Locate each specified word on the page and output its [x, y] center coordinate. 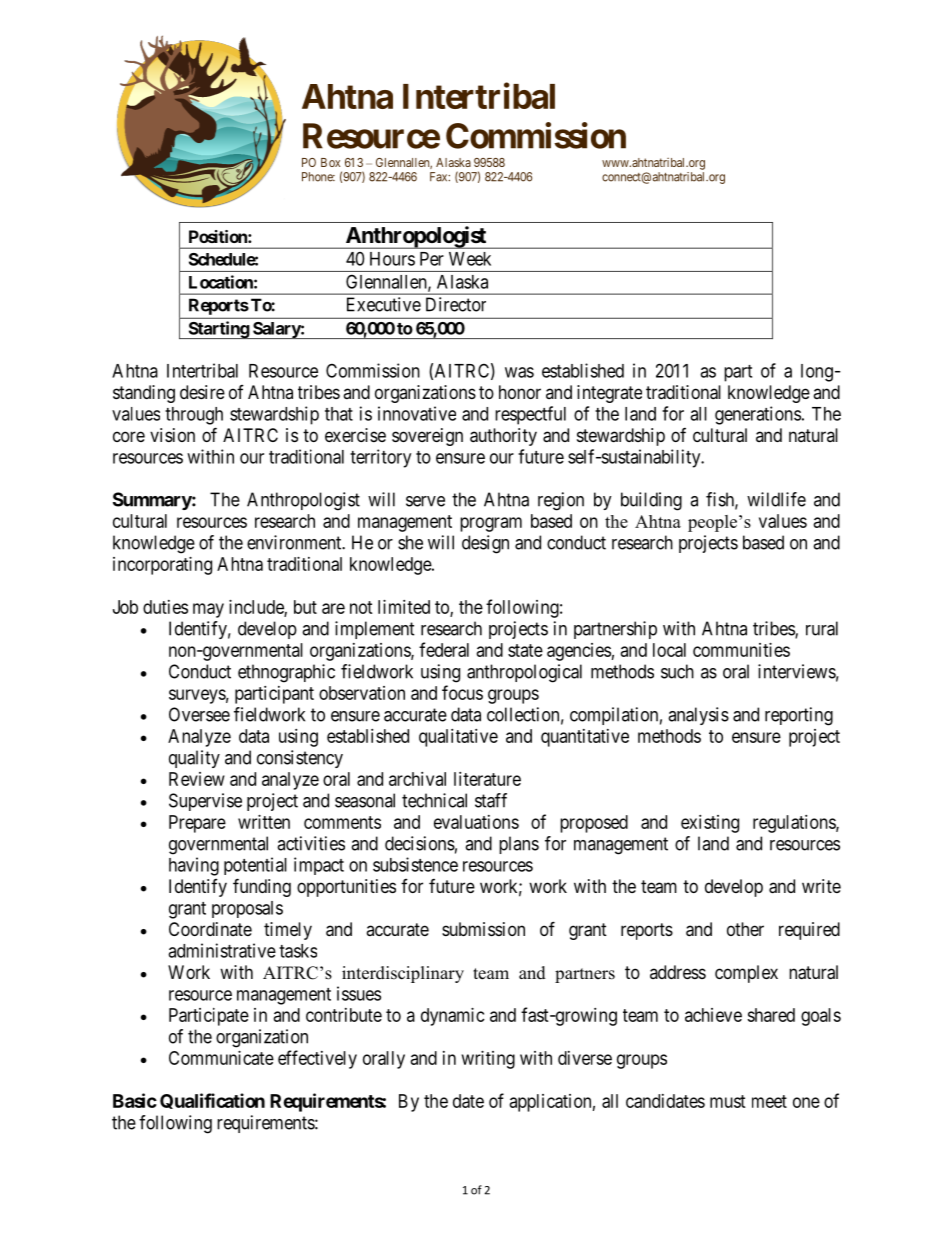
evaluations [476, 822]
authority [503, 437]
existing [710, 824]
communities [741, 650]
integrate [609, 394]
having [194, 866]
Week [470, 259]
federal [444, 649]
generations [758, 415]
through [194, 416]
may [208, 610]
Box [330, 162]
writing [488, 1060]
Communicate [221, 1058]
